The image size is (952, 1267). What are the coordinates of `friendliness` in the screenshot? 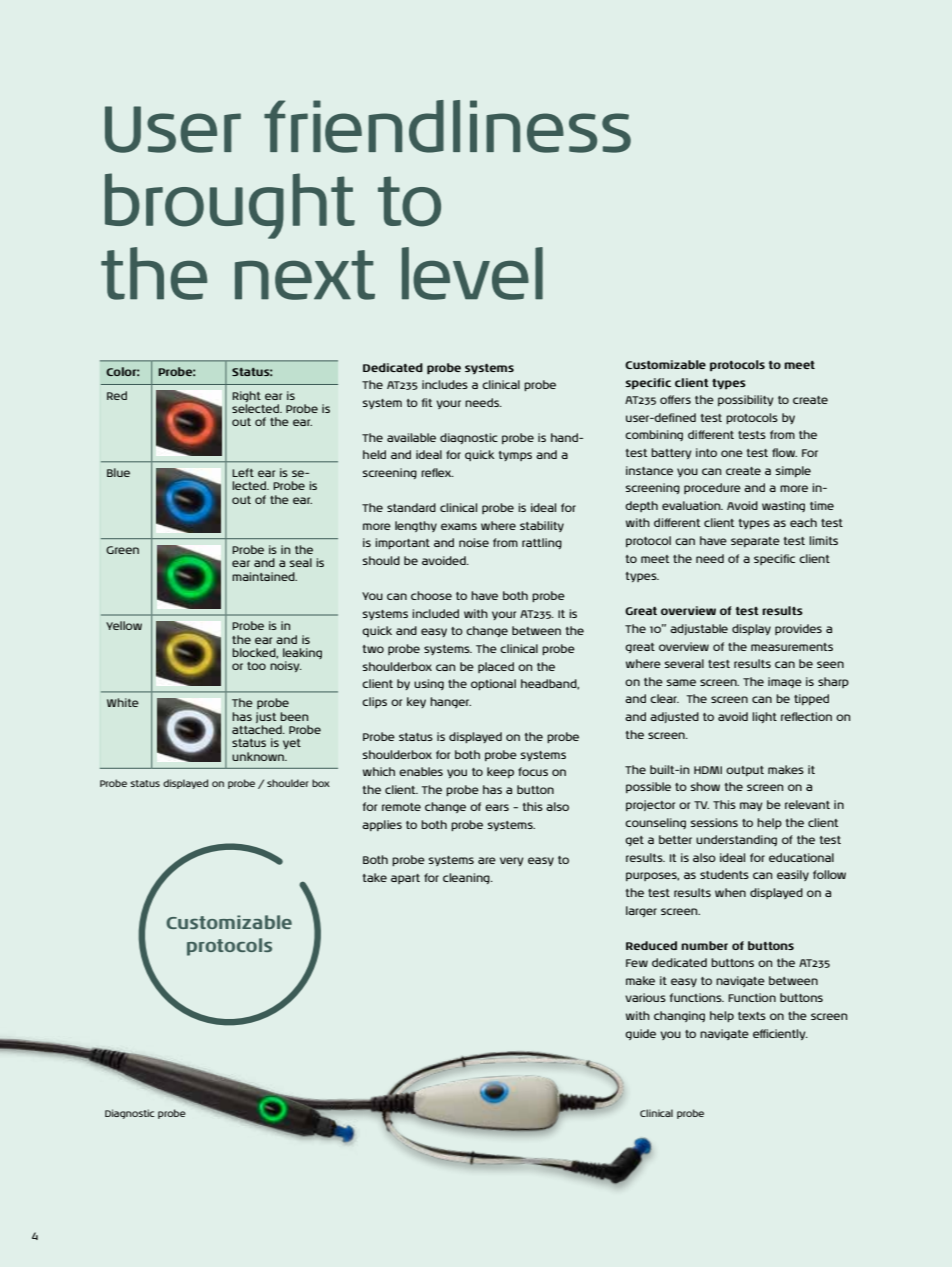 It's located at (447, 126).
